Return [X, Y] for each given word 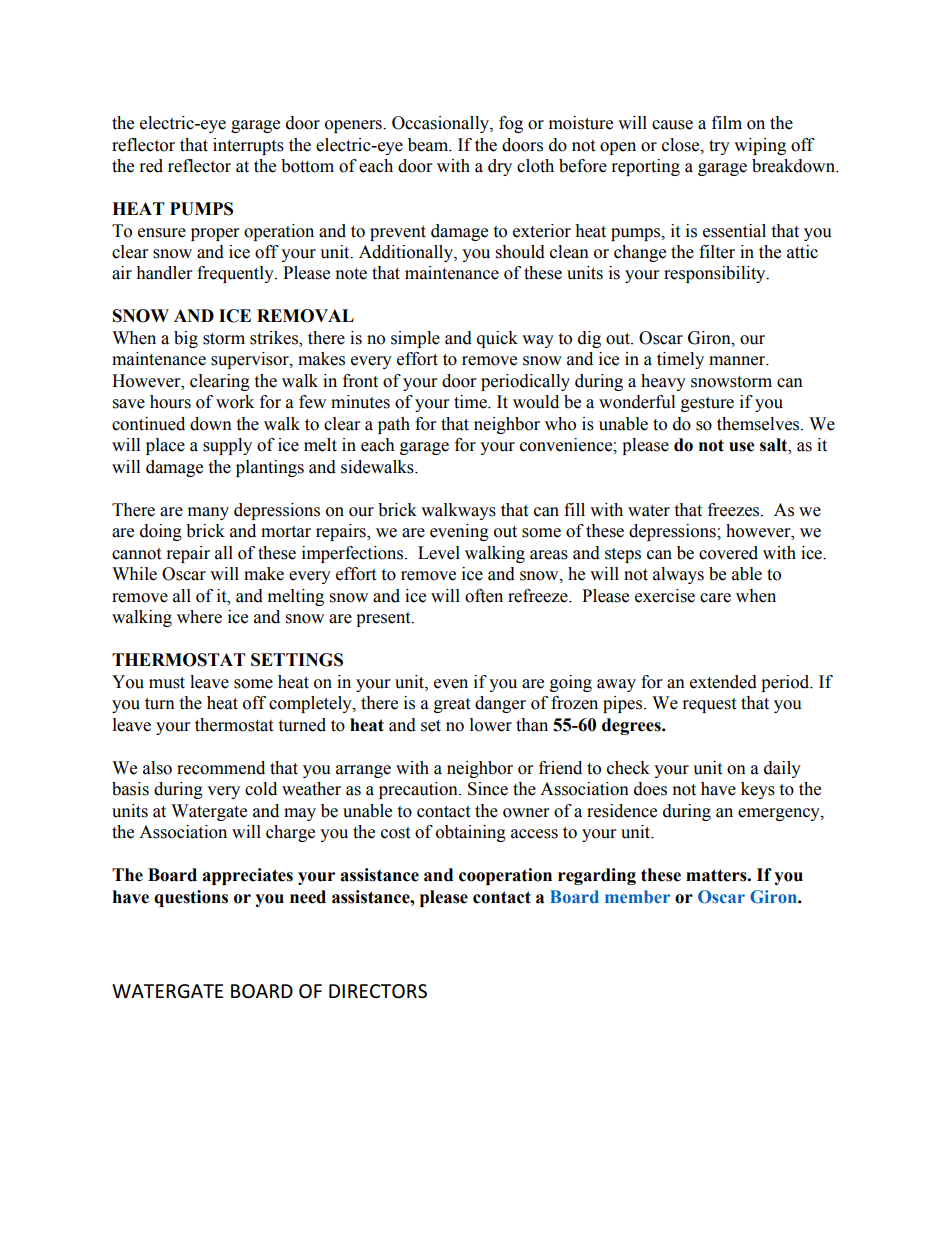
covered [728, 553]
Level [439, 553]
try [719, 147]
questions [191, 898]
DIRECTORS [378, 991]
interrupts [248, 146]
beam [429, 145]
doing [161, 532]
